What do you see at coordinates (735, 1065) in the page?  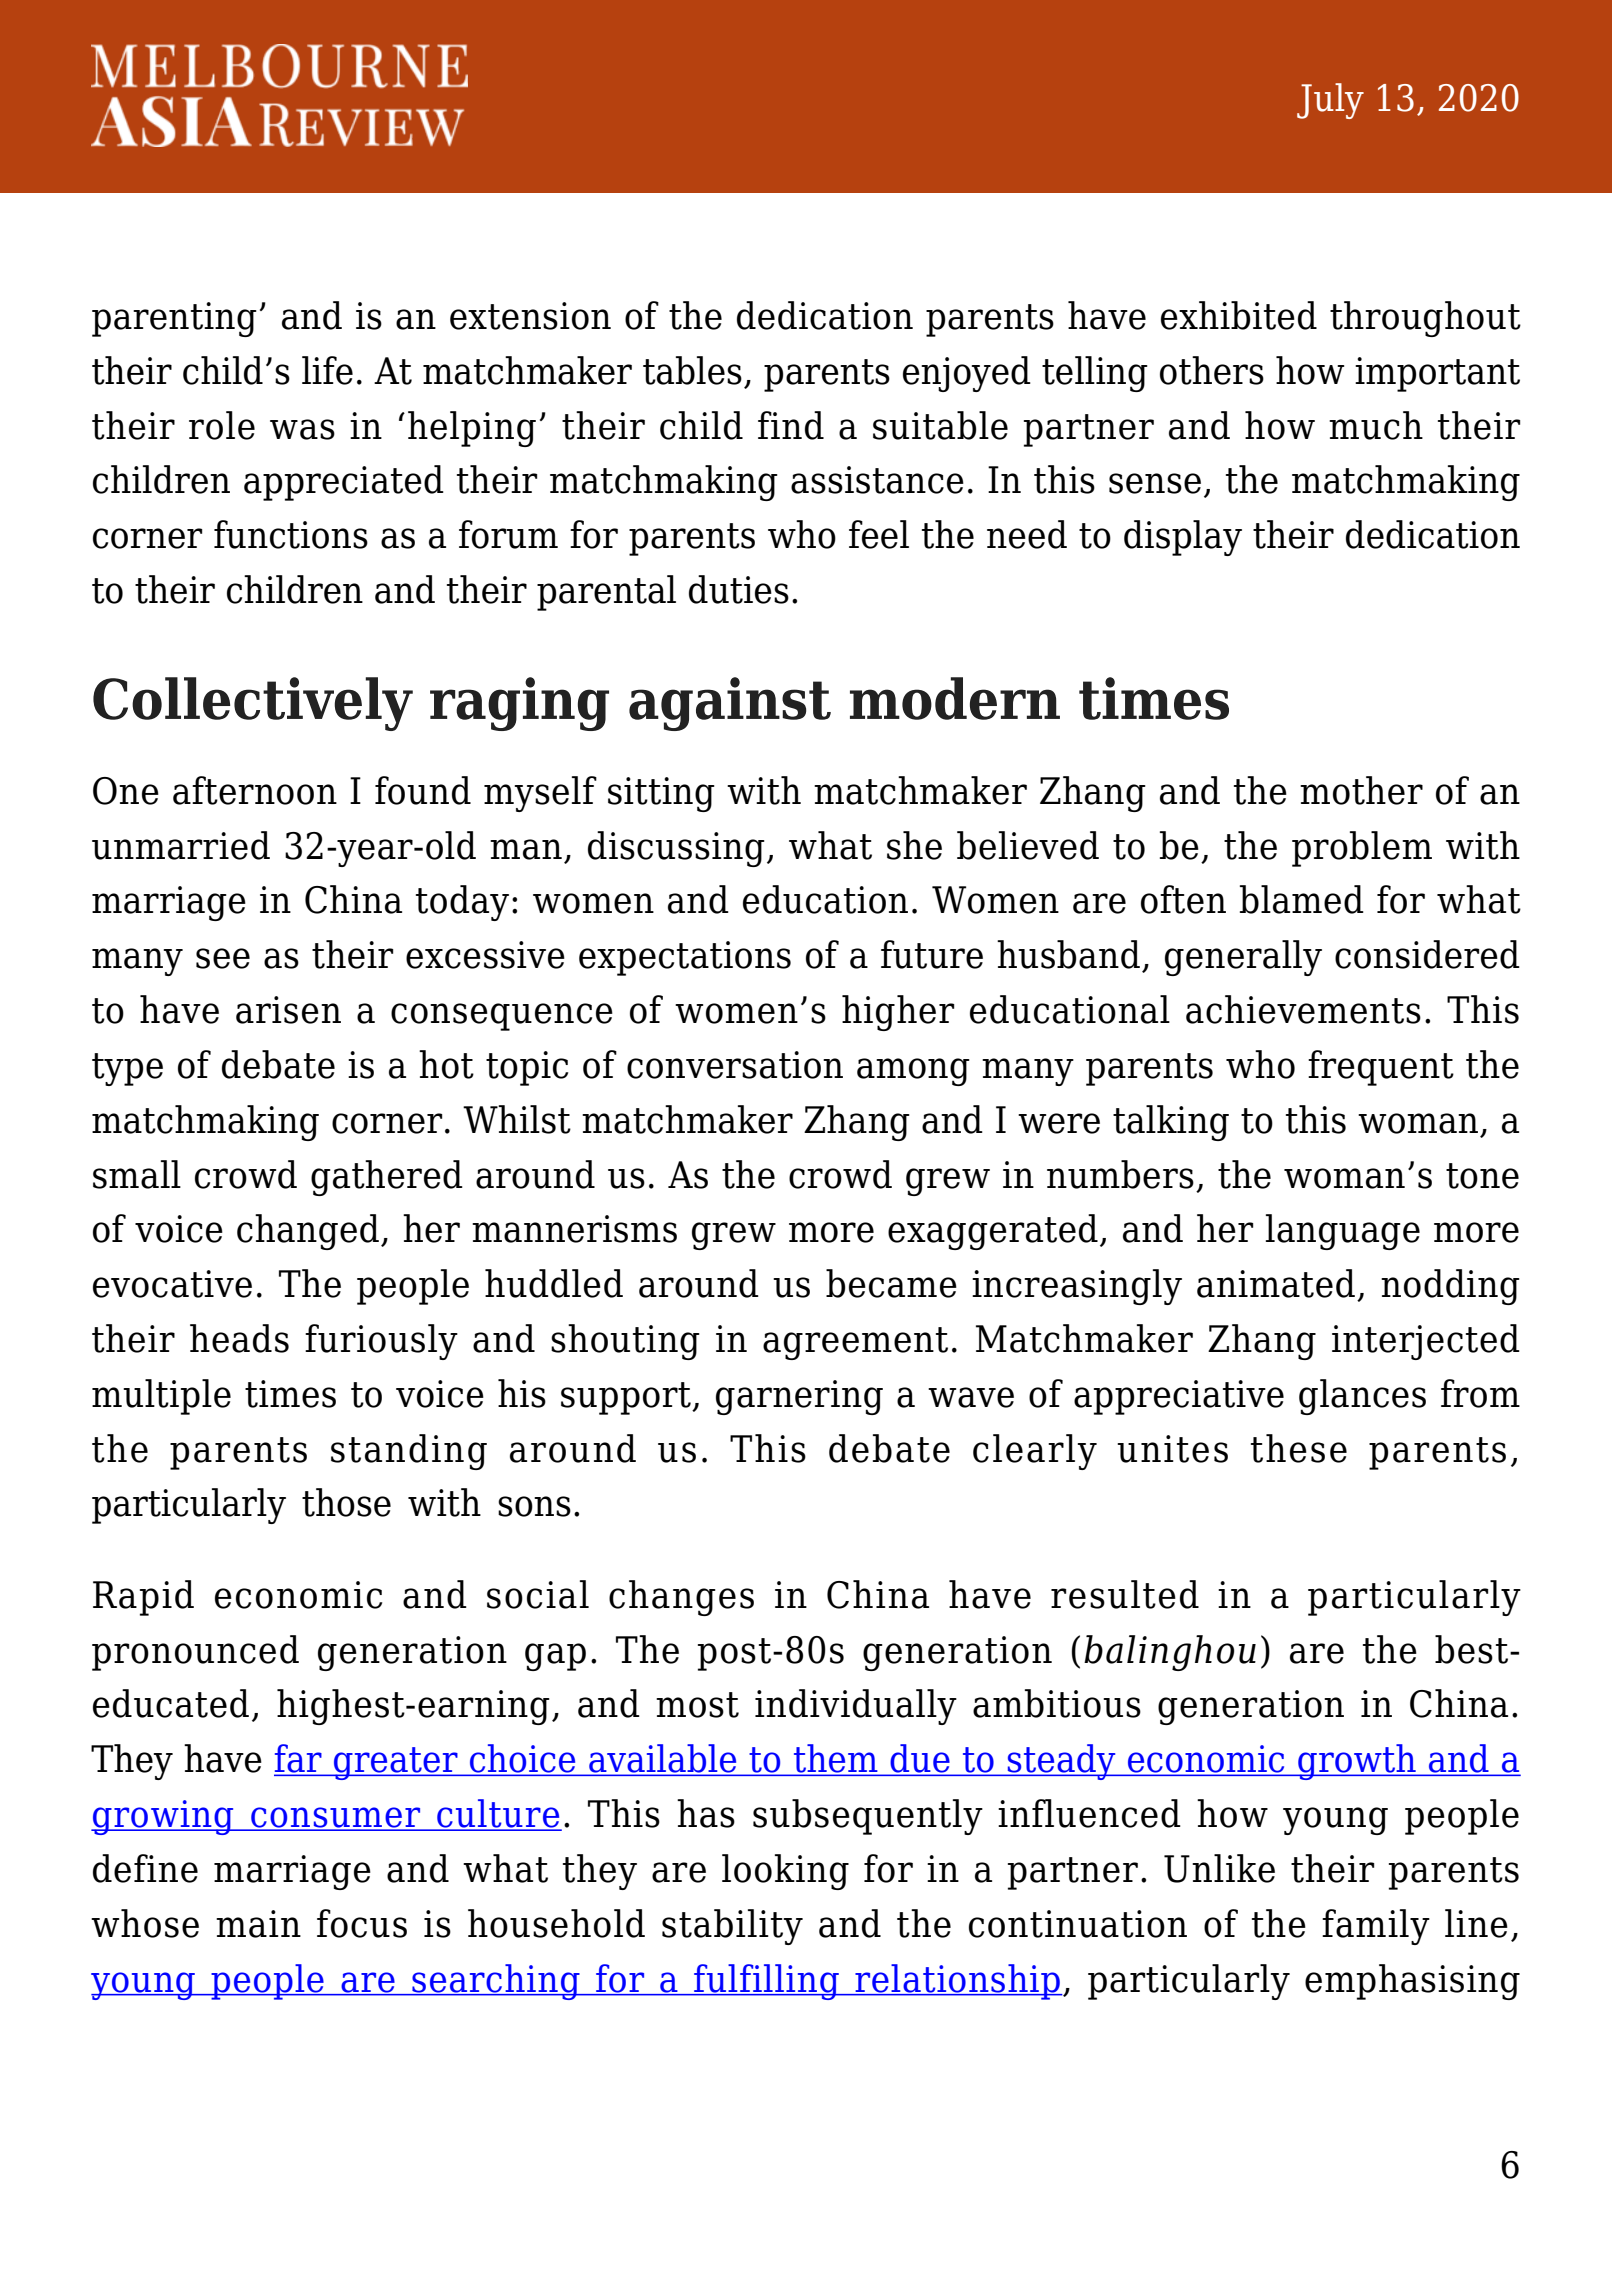 I see `conversation` at bounding box center [735, 1065].
